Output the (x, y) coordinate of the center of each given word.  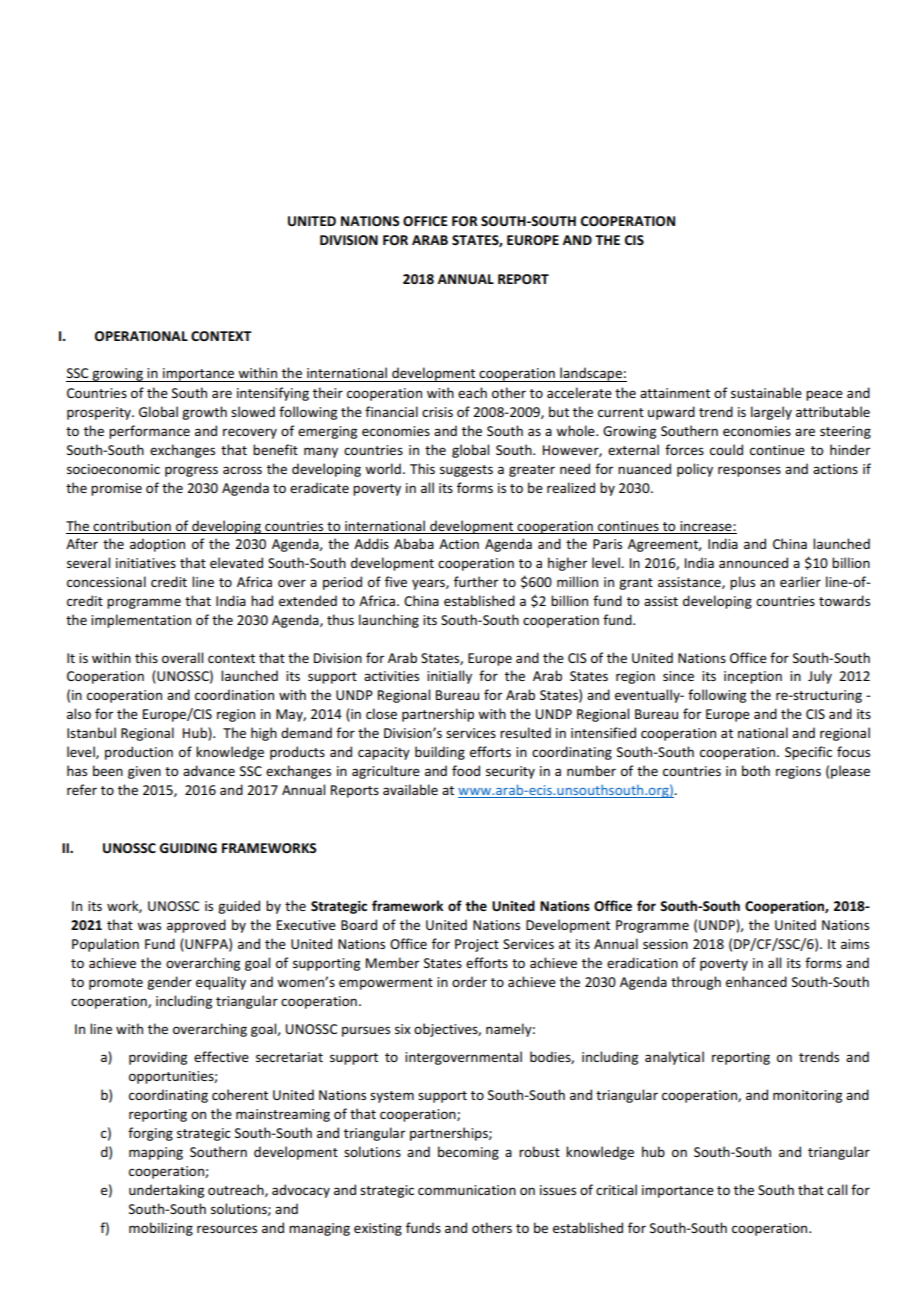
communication (467, 1190)
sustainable (766, 392)
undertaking (166, 1191)
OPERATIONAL (141, 336)
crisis (437, 412)
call (837, 1189)
